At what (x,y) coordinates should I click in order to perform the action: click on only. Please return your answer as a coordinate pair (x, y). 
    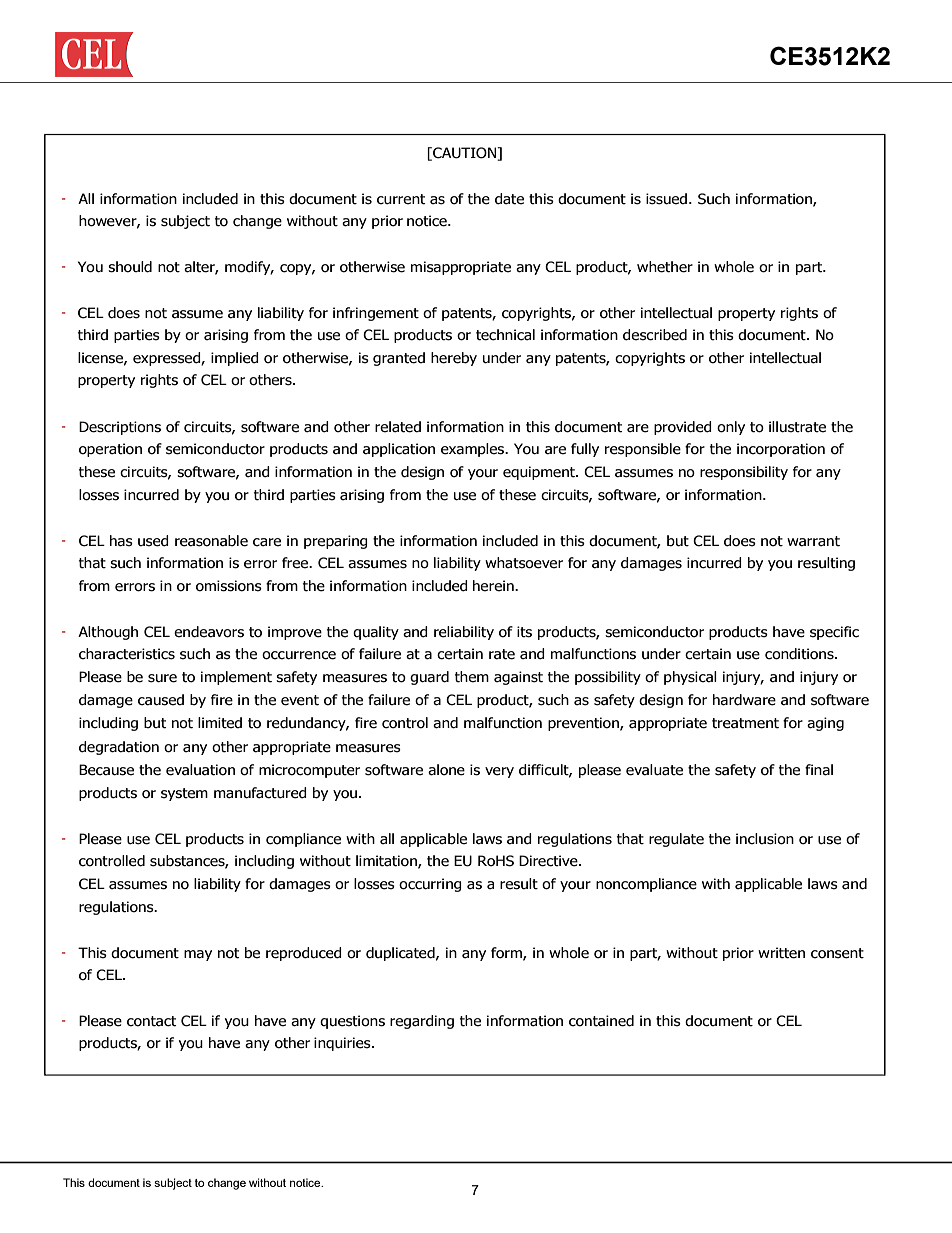
    Looking at the image, I should click on (731, 428).
